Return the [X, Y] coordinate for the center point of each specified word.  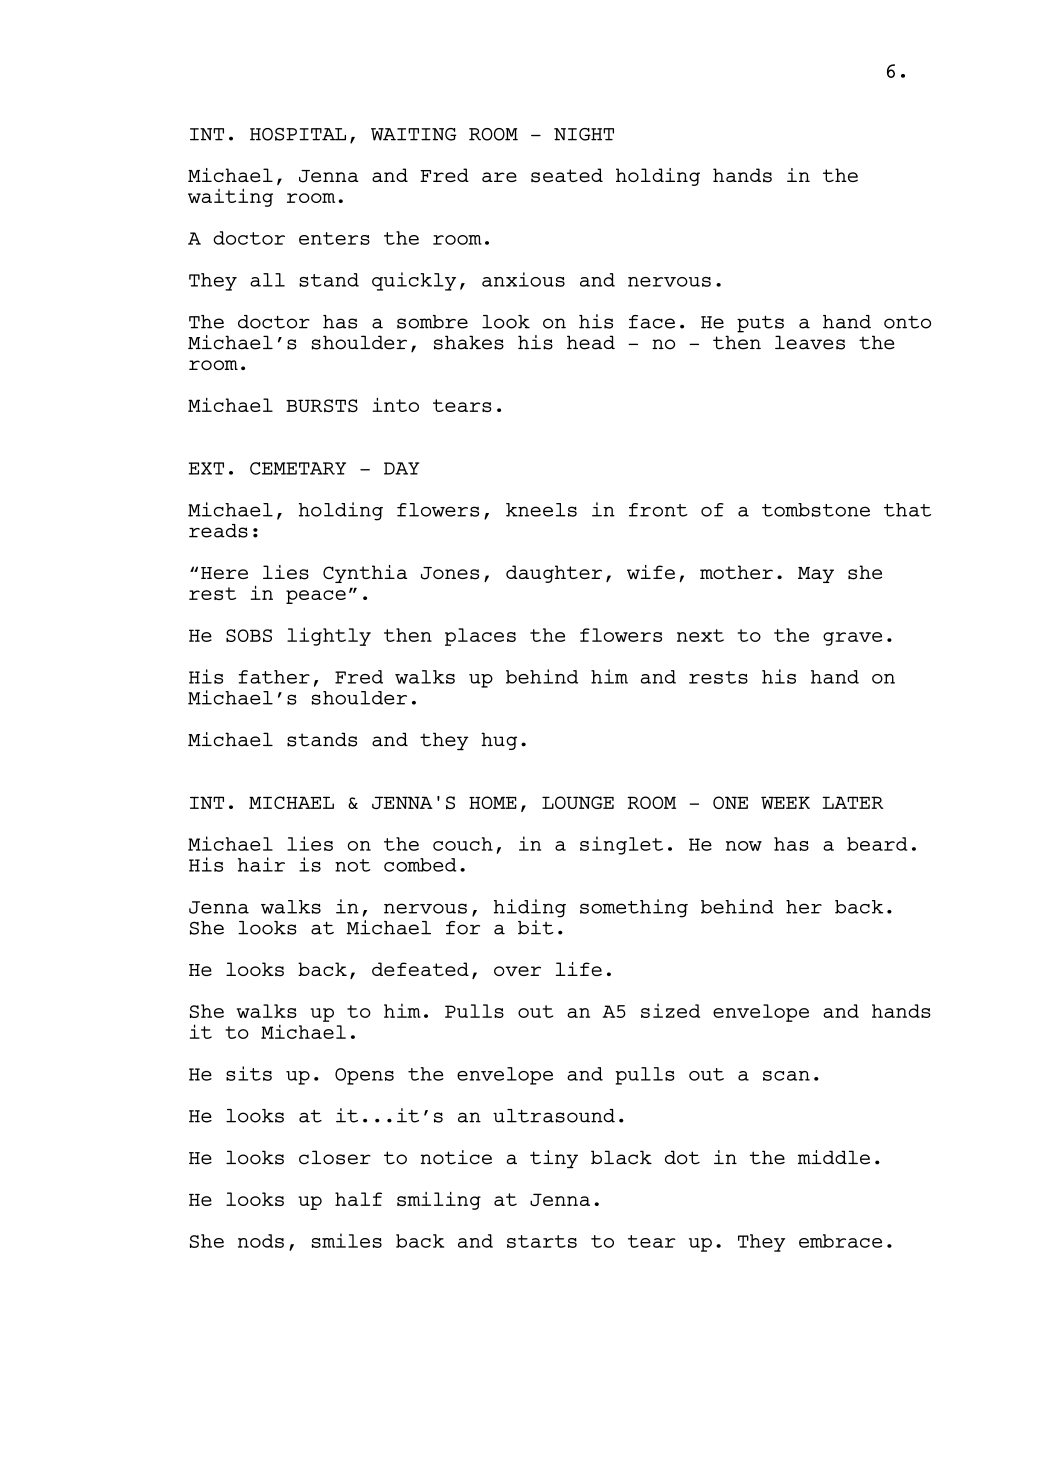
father [274, 677]
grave [852, 639]
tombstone [816, 510]
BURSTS [322, 405]
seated [567, 175]
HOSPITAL [298, 134]
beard [877, 844]
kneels [541, 510]
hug [499, 741]
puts [760, 324]
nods [261, 1241]
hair [261, 864]
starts [542, 1241]
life [579, 969]
